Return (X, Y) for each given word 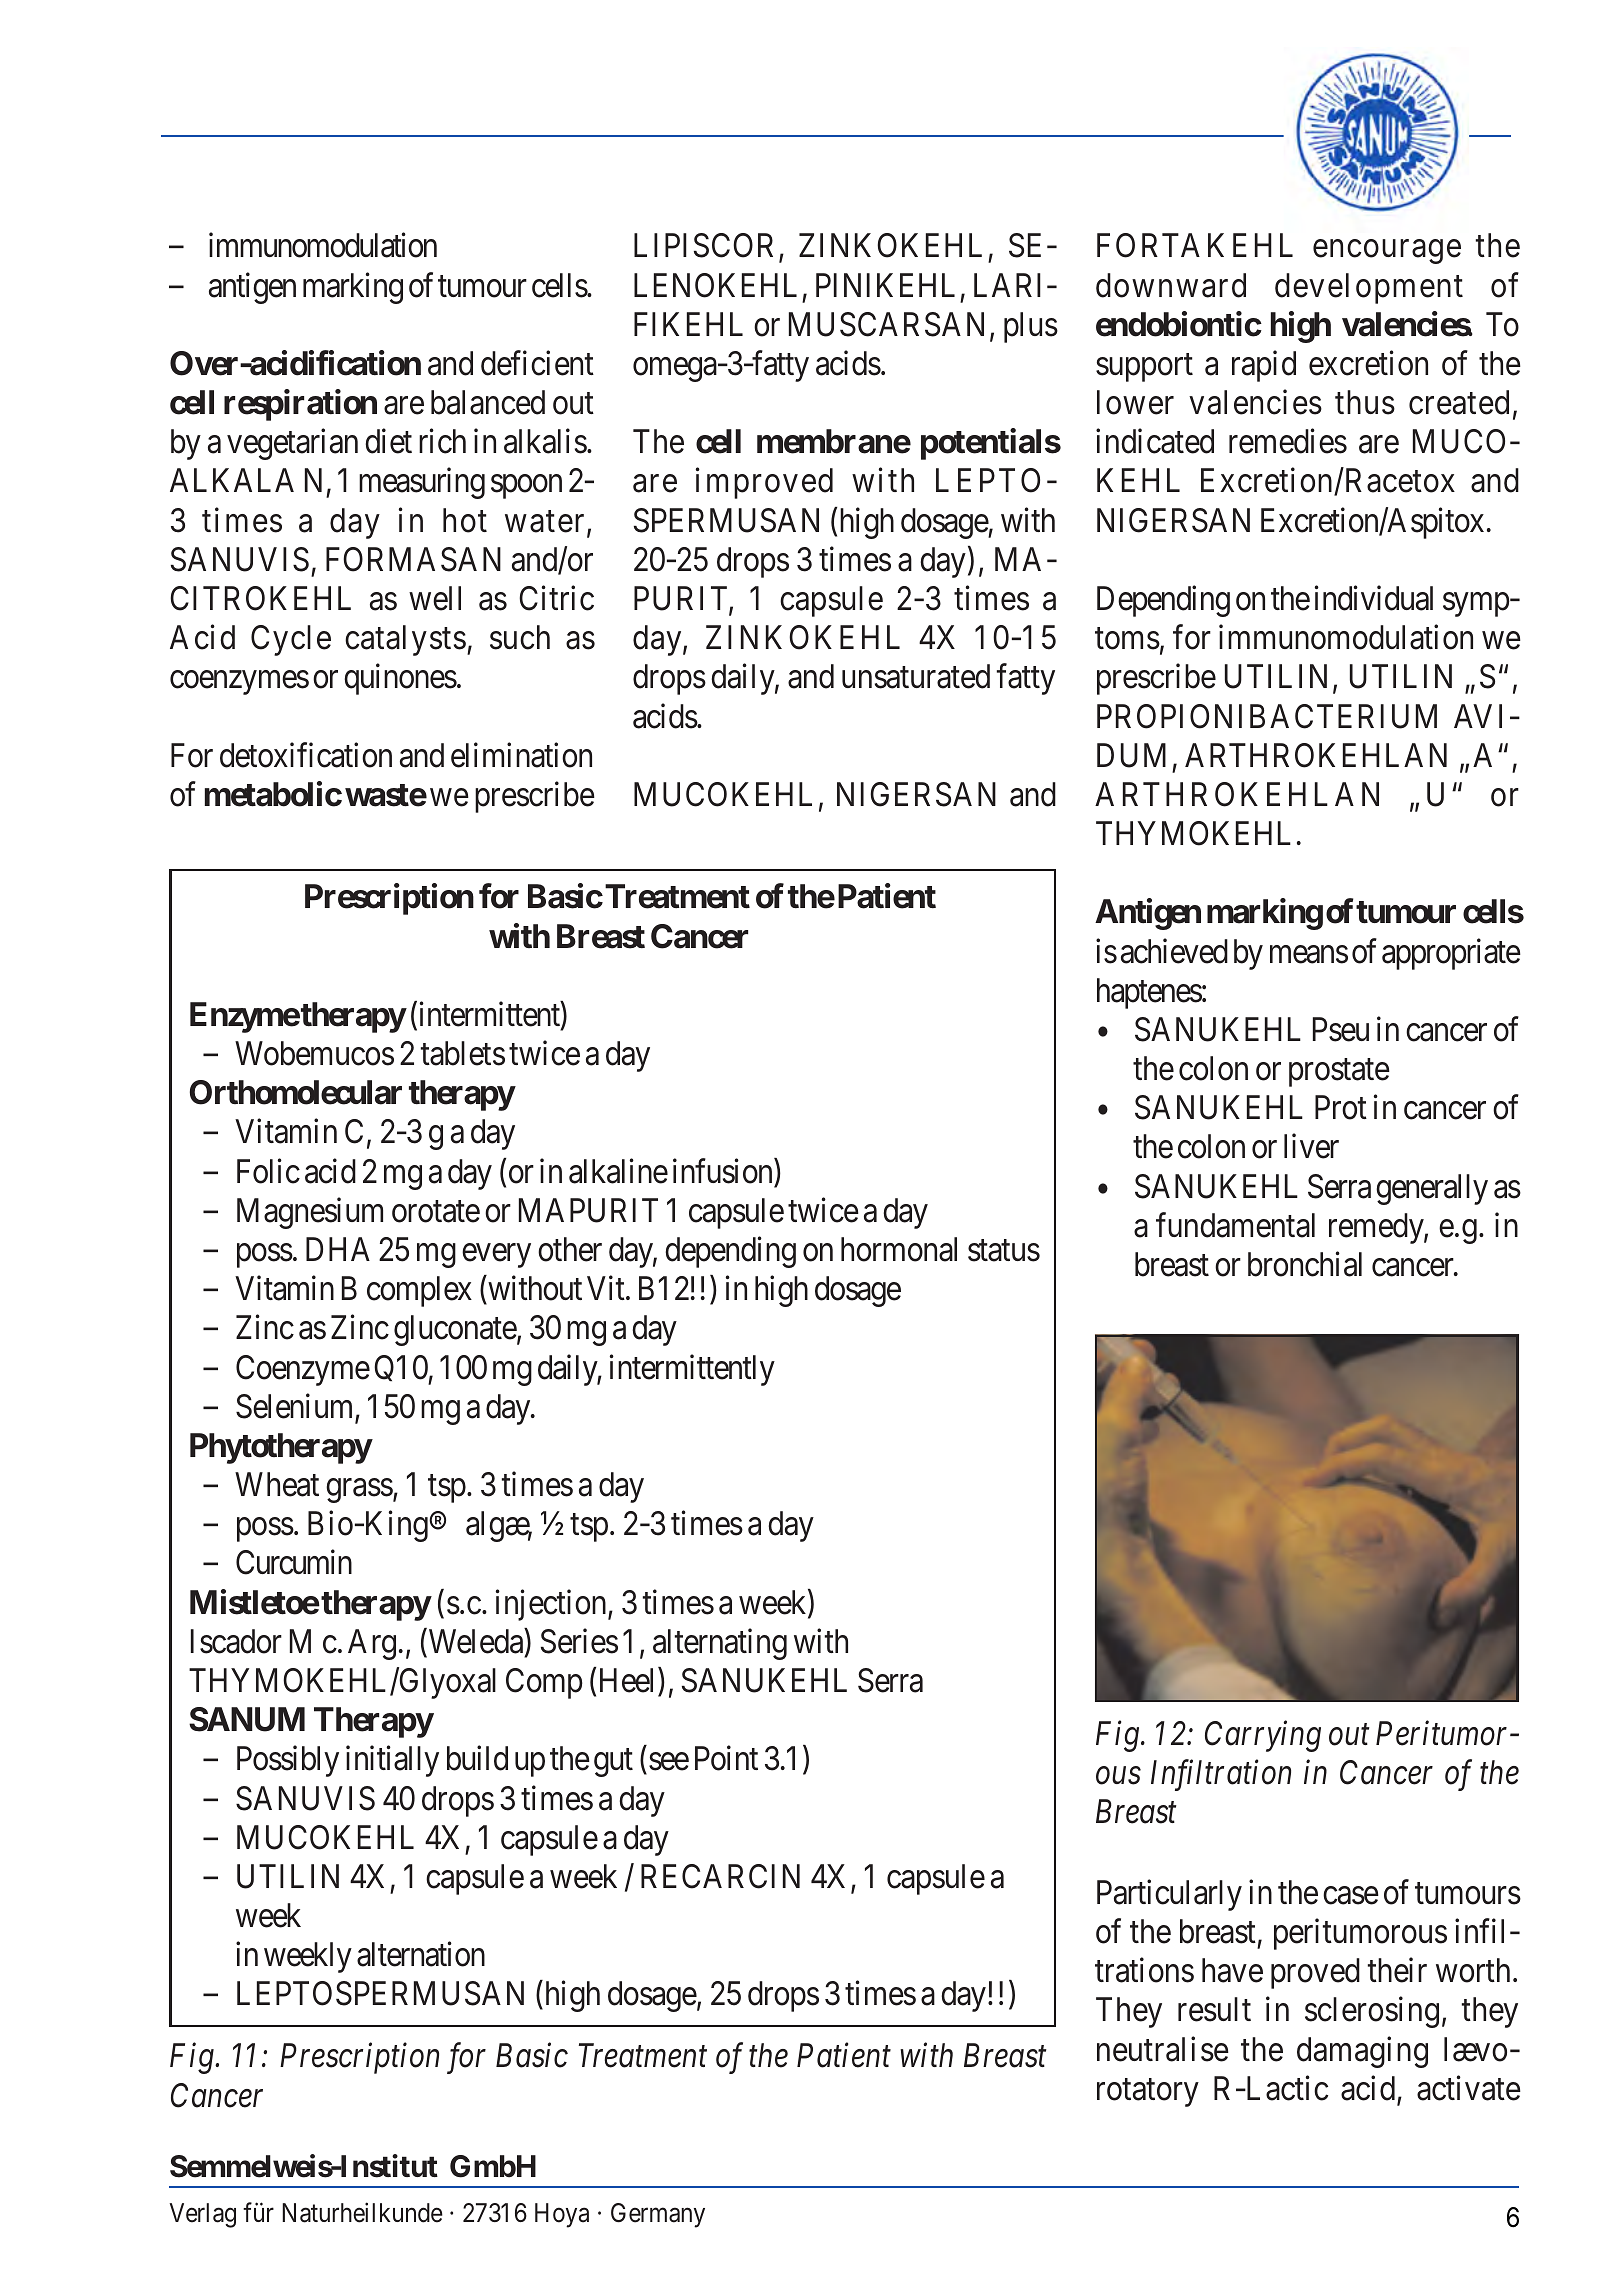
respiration (300, 405)
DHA (338, 1249)
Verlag (202, 2215)
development (1369, 288)
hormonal (899, 1249)
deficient (537, 363)
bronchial (1305, 1264)
